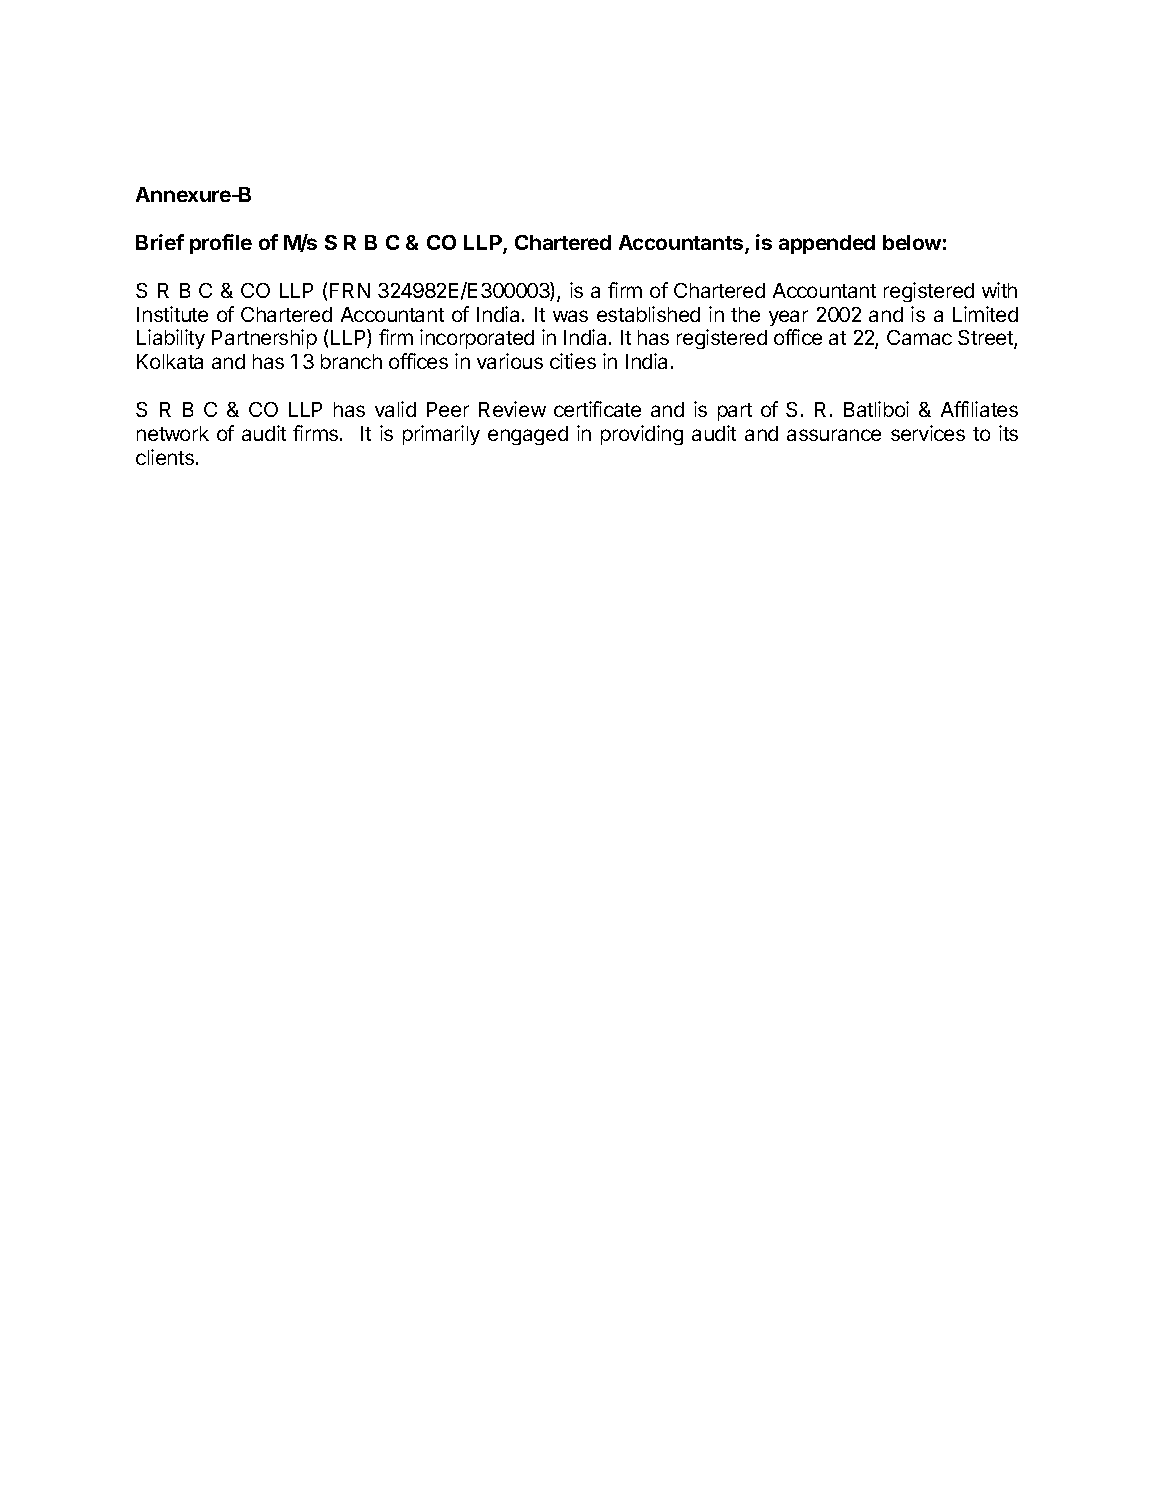 This screenshot has height=1494, width=1155. I want to click on valid, so click(395, 409).
